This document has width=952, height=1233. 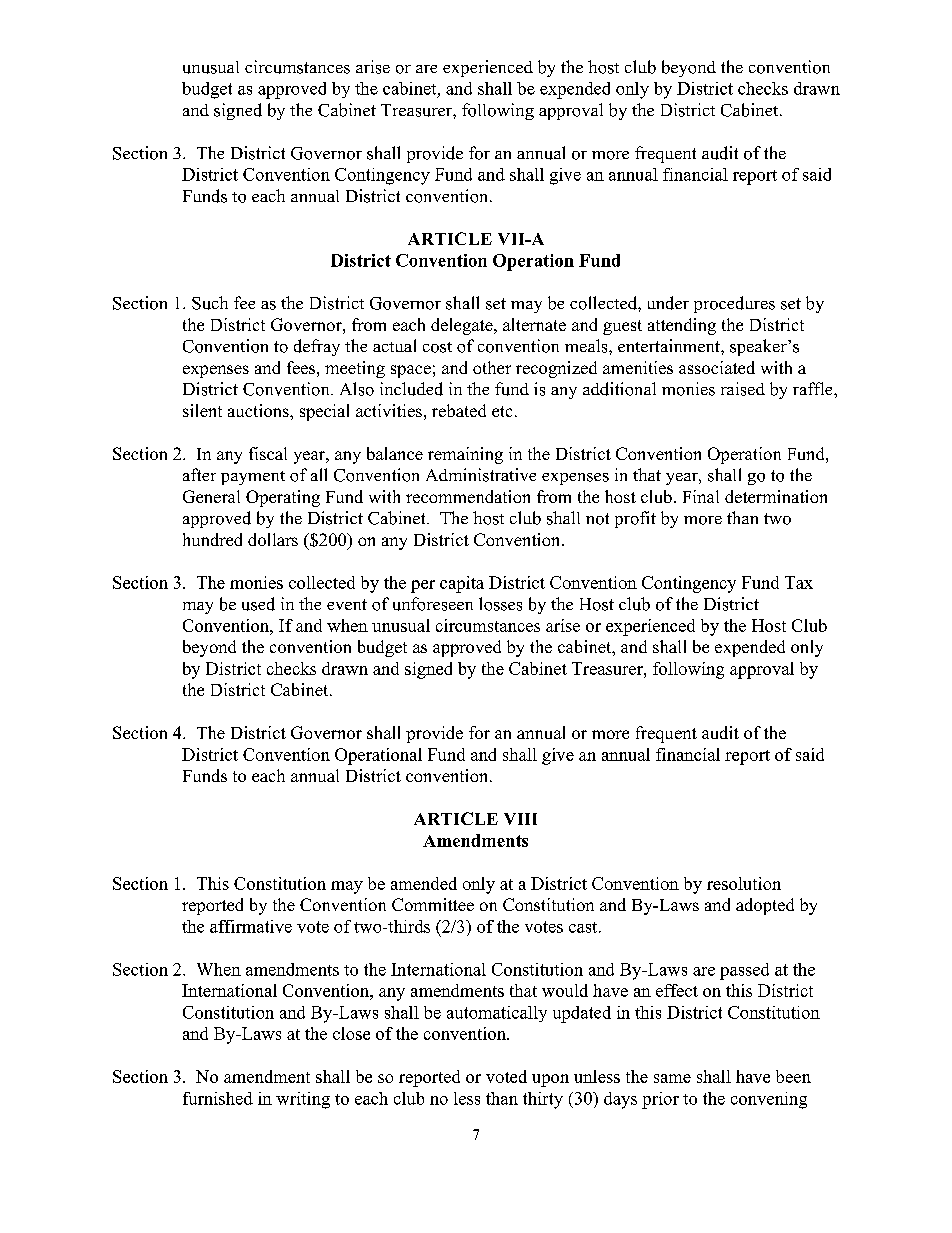 I want to click on alternate, so click(x=534, y=324).
